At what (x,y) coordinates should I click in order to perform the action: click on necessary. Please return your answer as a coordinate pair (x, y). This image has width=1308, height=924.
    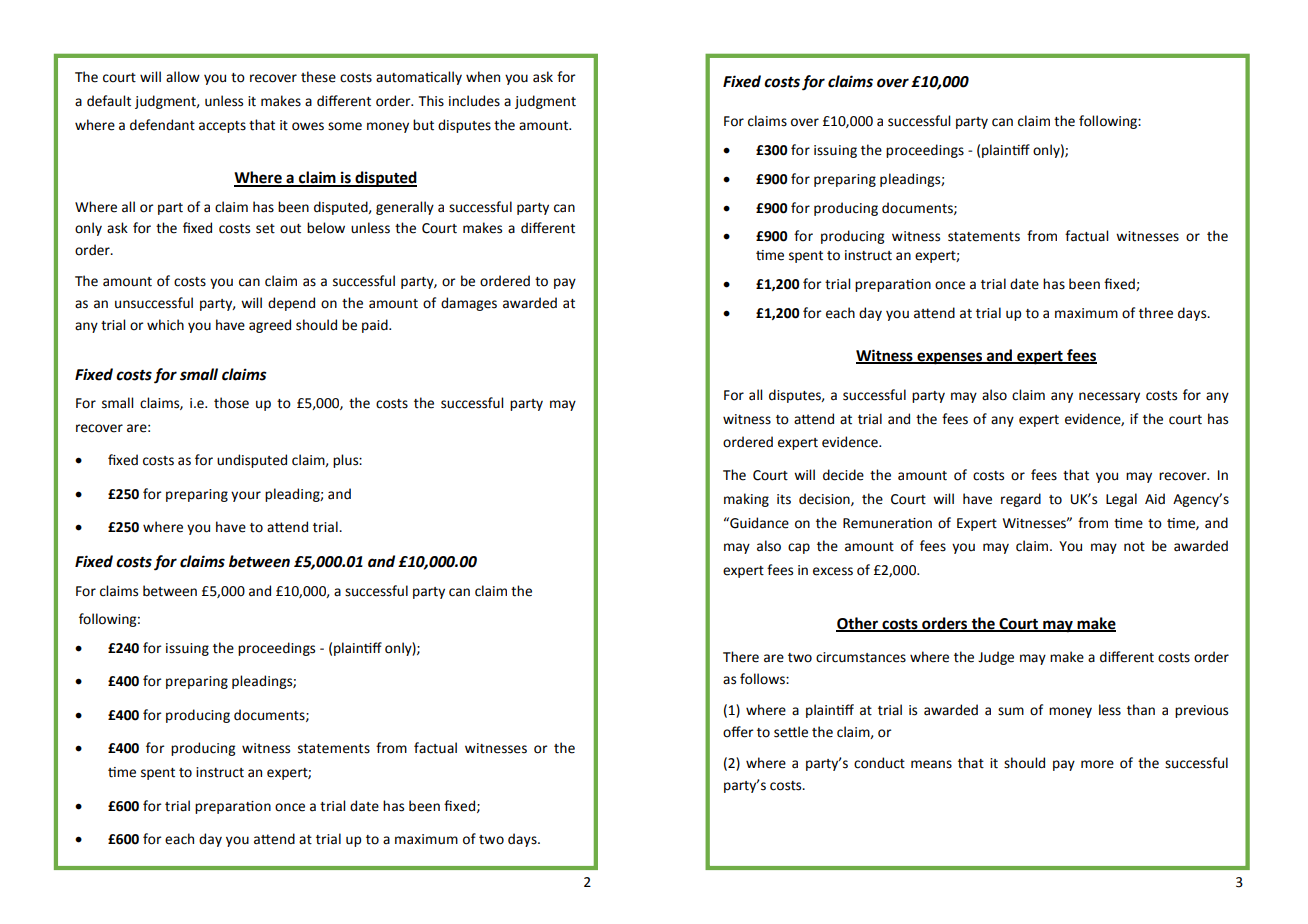
    Looking at the image, I should click on (1109, 397).
